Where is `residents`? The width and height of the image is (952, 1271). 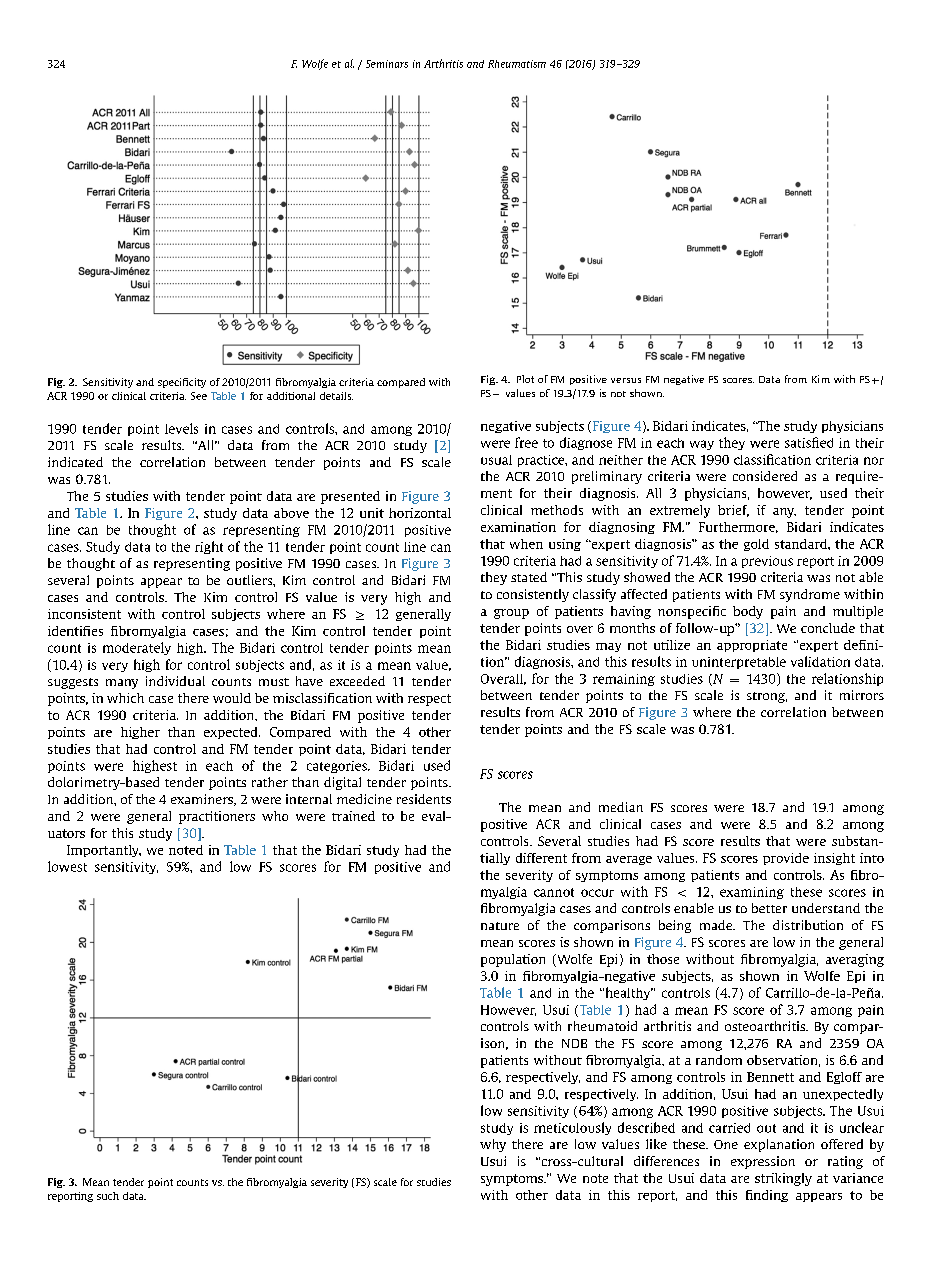 residents is located at coordinates (424, 799).
